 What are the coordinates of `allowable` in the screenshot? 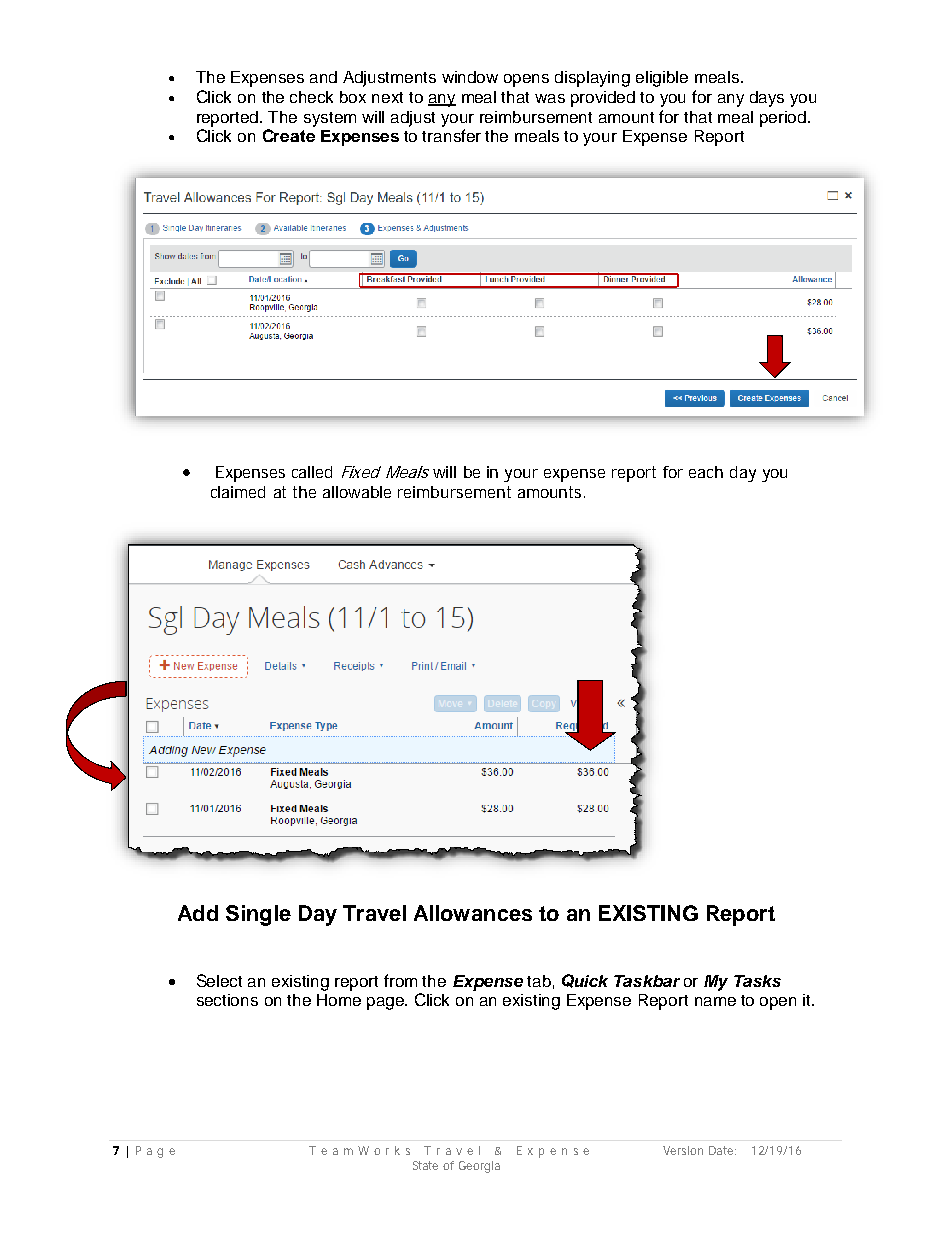 It's located at (357, 492).
